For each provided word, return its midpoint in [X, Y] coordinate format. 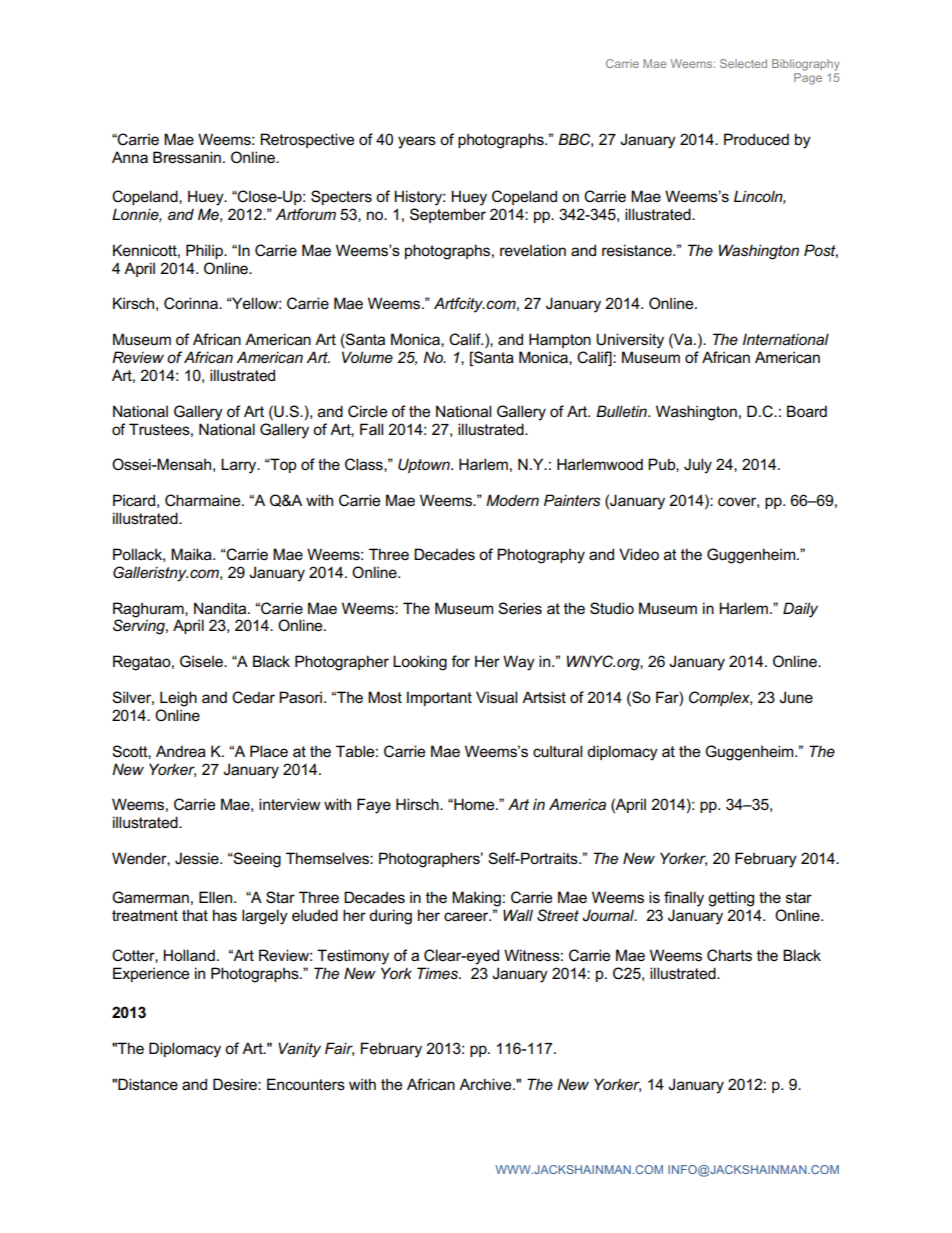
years [417, 142]
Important [439, 698]
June [796, 697]
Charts [729, 955]
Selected [743, 63]
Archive [486, 1084]
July [698, 466]
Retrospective [307, 140]
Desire [236, 1084]
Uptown [425, 465]
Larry [240, 466]
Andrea [181, 751]
